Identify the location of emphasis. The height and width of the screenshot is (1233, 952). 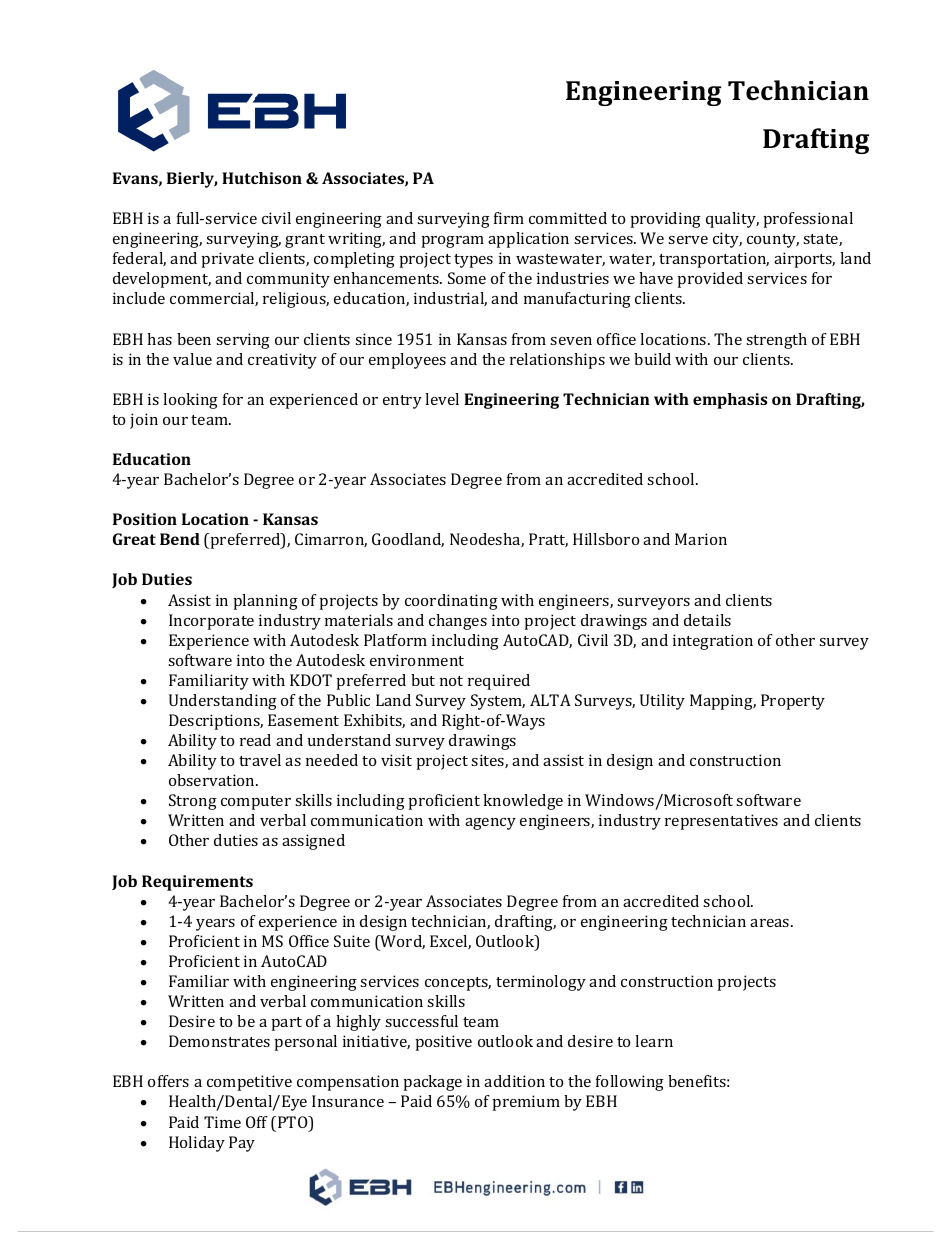
(730, 401).
